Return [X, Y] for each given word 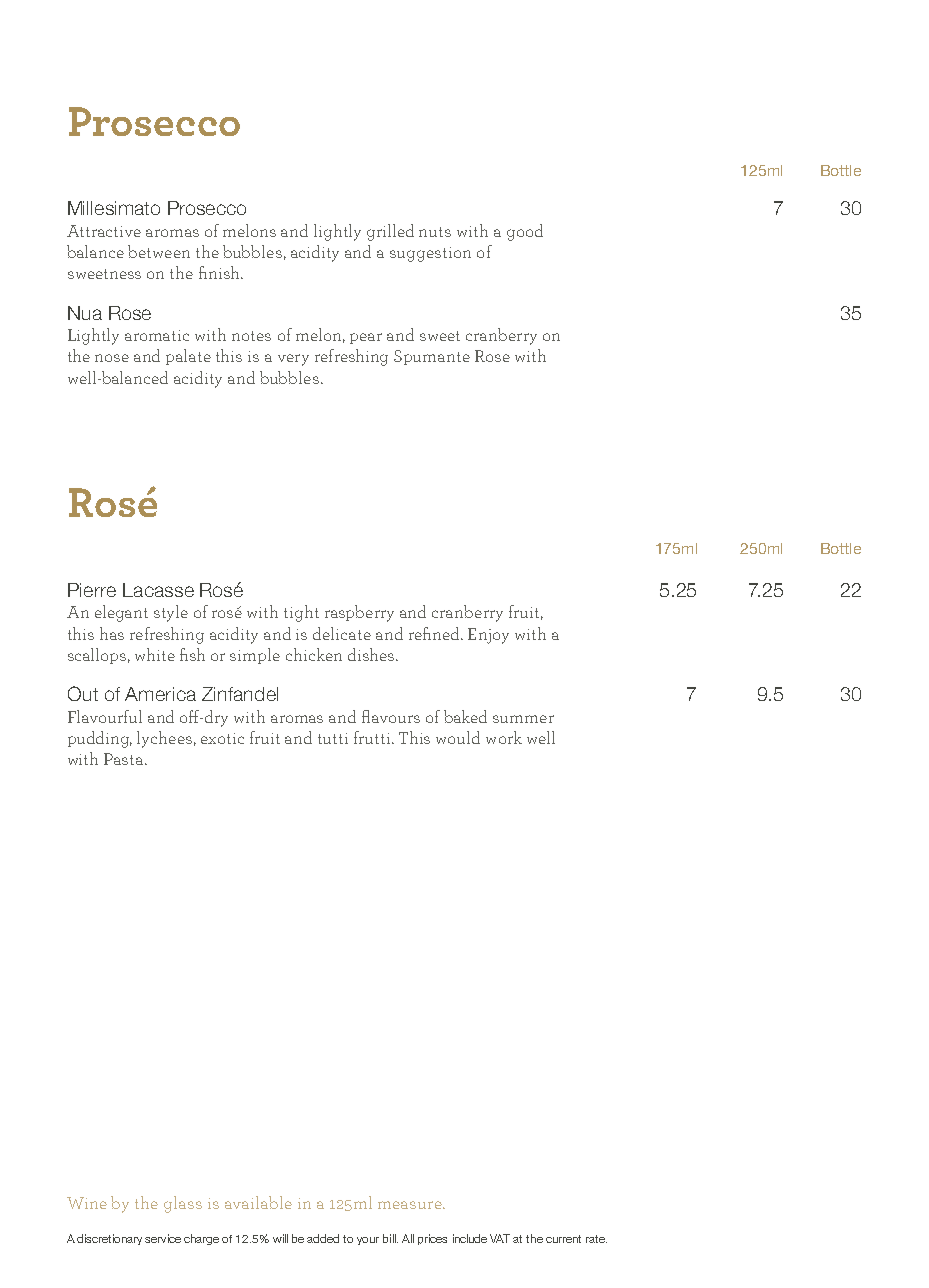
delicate [342, 633]
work [504, 737]
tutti [333, 738]
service [163, 1238]
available [258, 1202]
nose [112, 358]
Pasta [125, 759]
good [525, 232]
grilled [390, 232]
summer [523, 719]
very [293, 360]
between [159, 251]
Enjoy [488, 636]
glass [183, 1204]
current [563, 1239]
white [155, 654]
